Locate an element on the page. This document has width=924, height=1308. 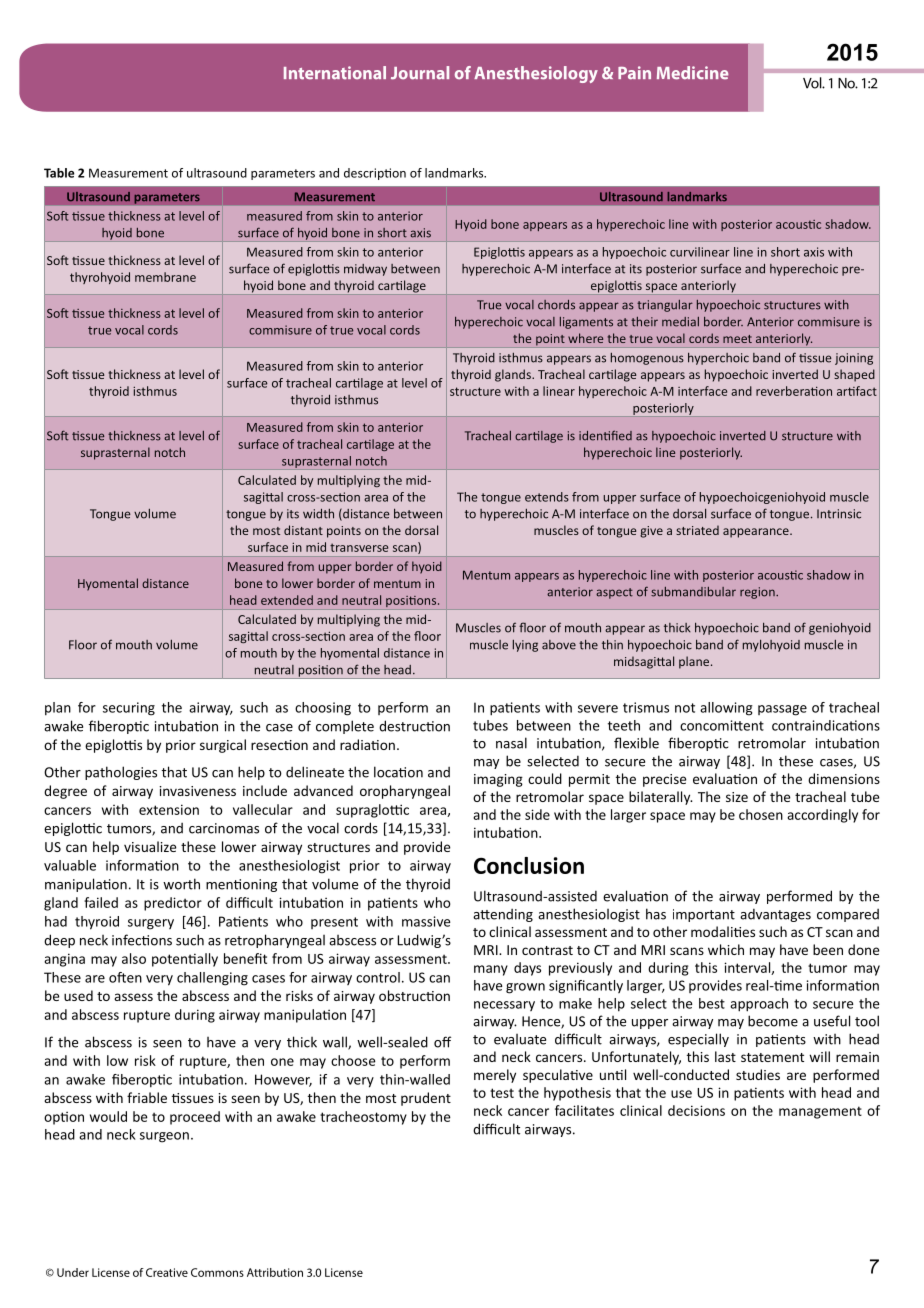
many is located at coordinates (491, 970).
